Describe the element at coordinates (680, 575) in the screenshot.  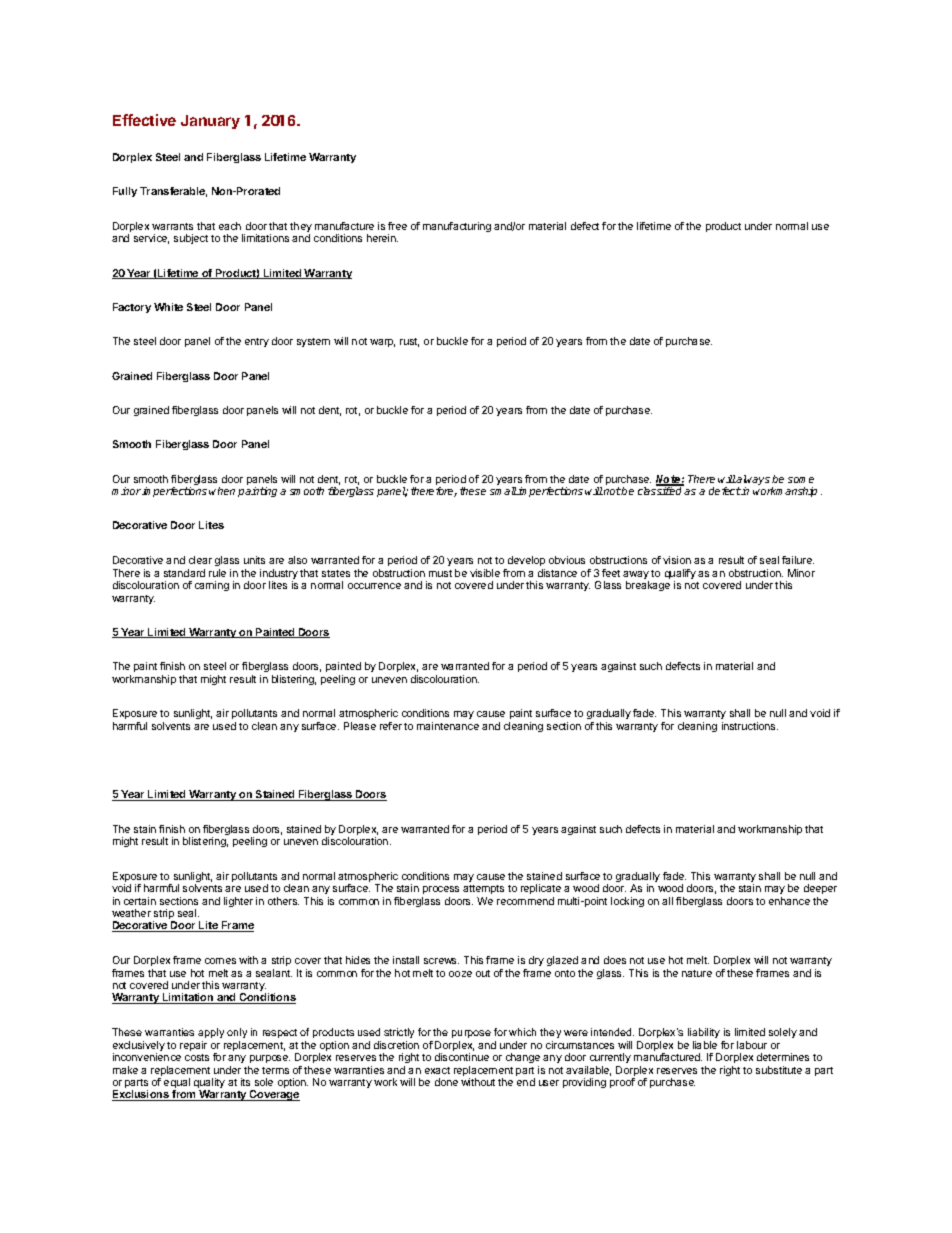
I see `qualify` at that location.
